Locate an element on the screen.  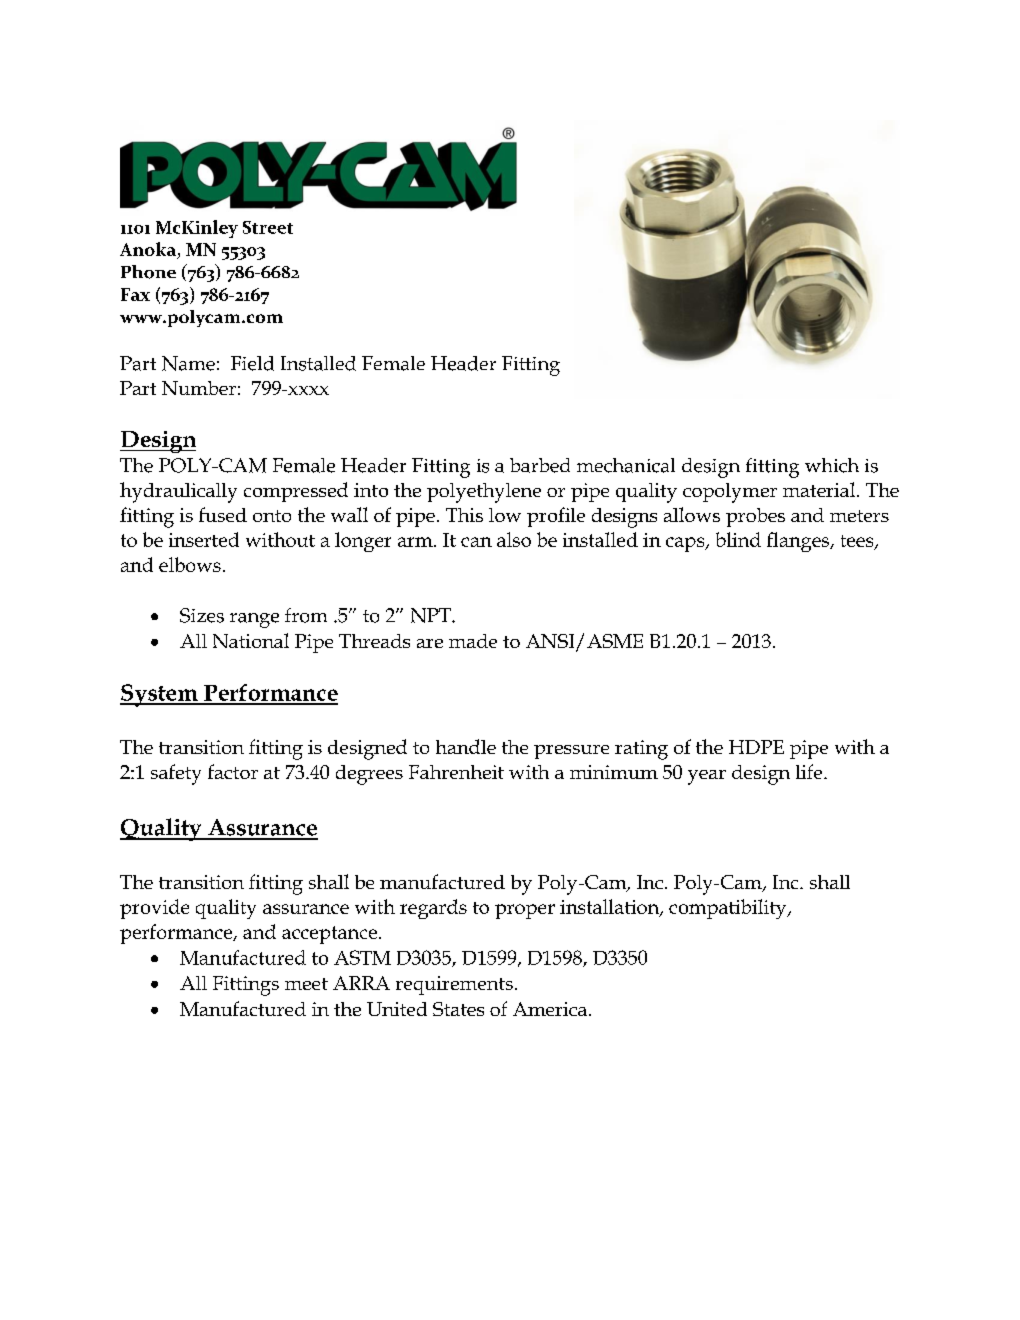
Street is located at coordinates (268, 227).
